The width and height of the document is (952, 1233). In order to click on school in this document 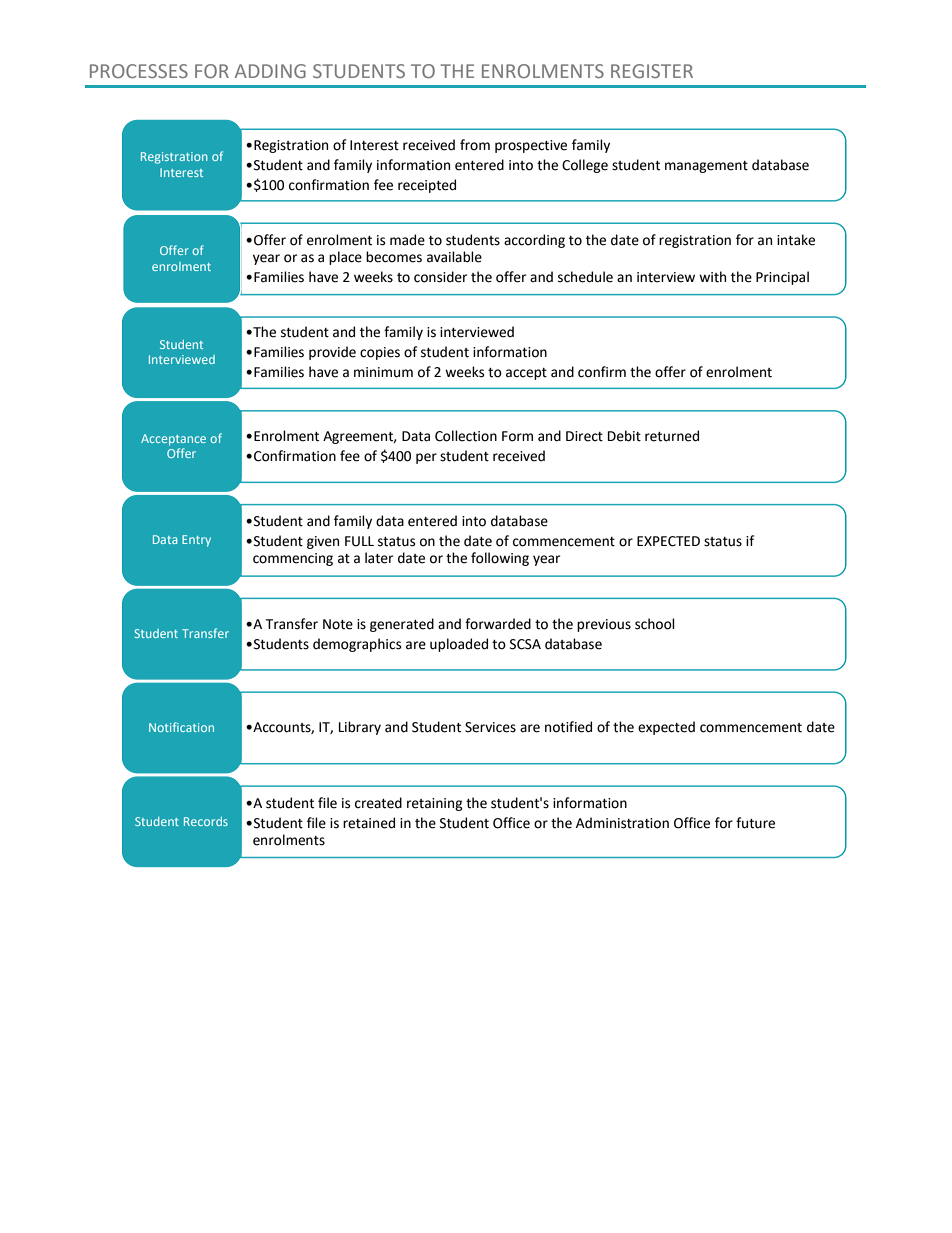, I will do `click(655, 624)`.
